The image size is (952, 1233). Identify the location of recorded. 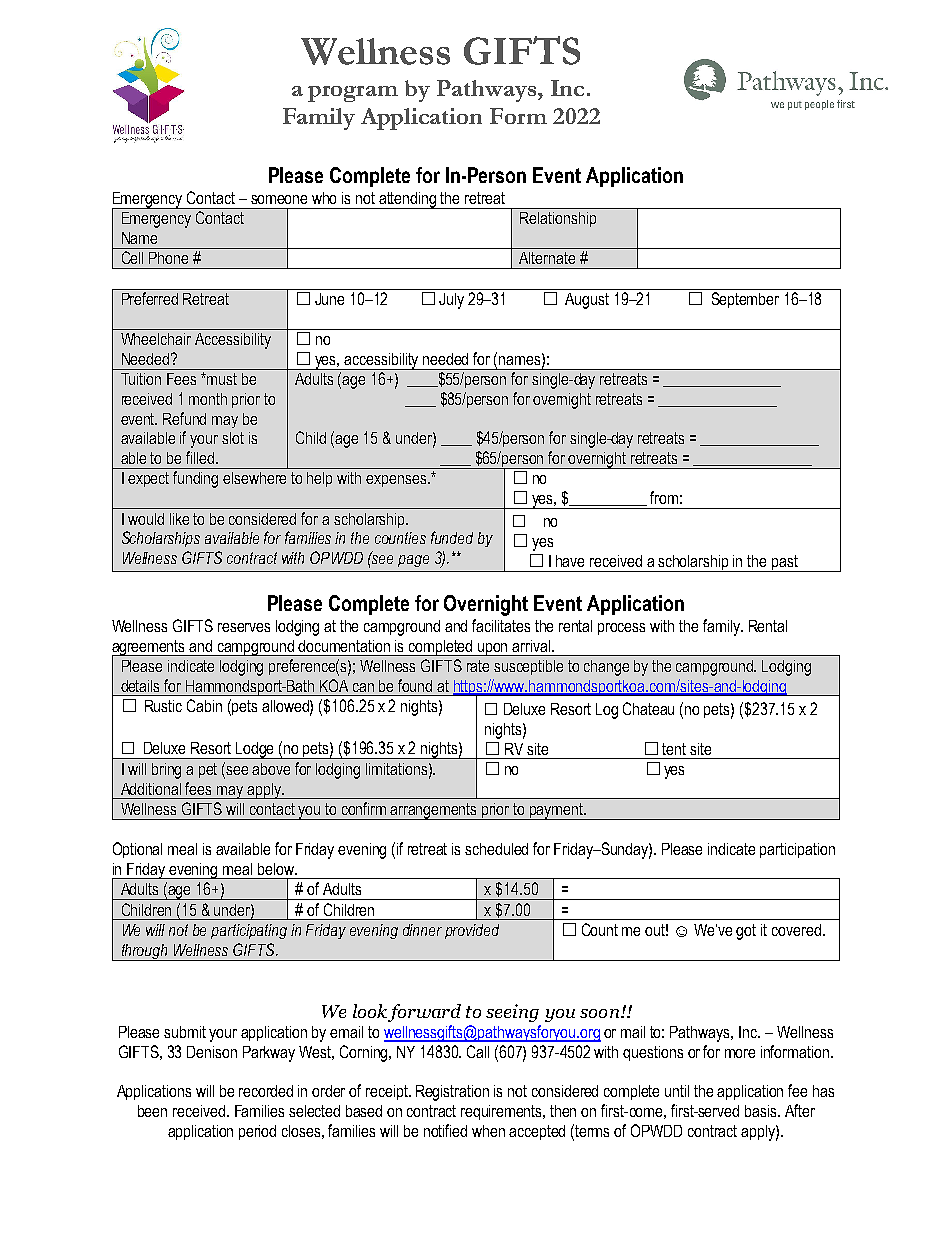
(266, 1091).
